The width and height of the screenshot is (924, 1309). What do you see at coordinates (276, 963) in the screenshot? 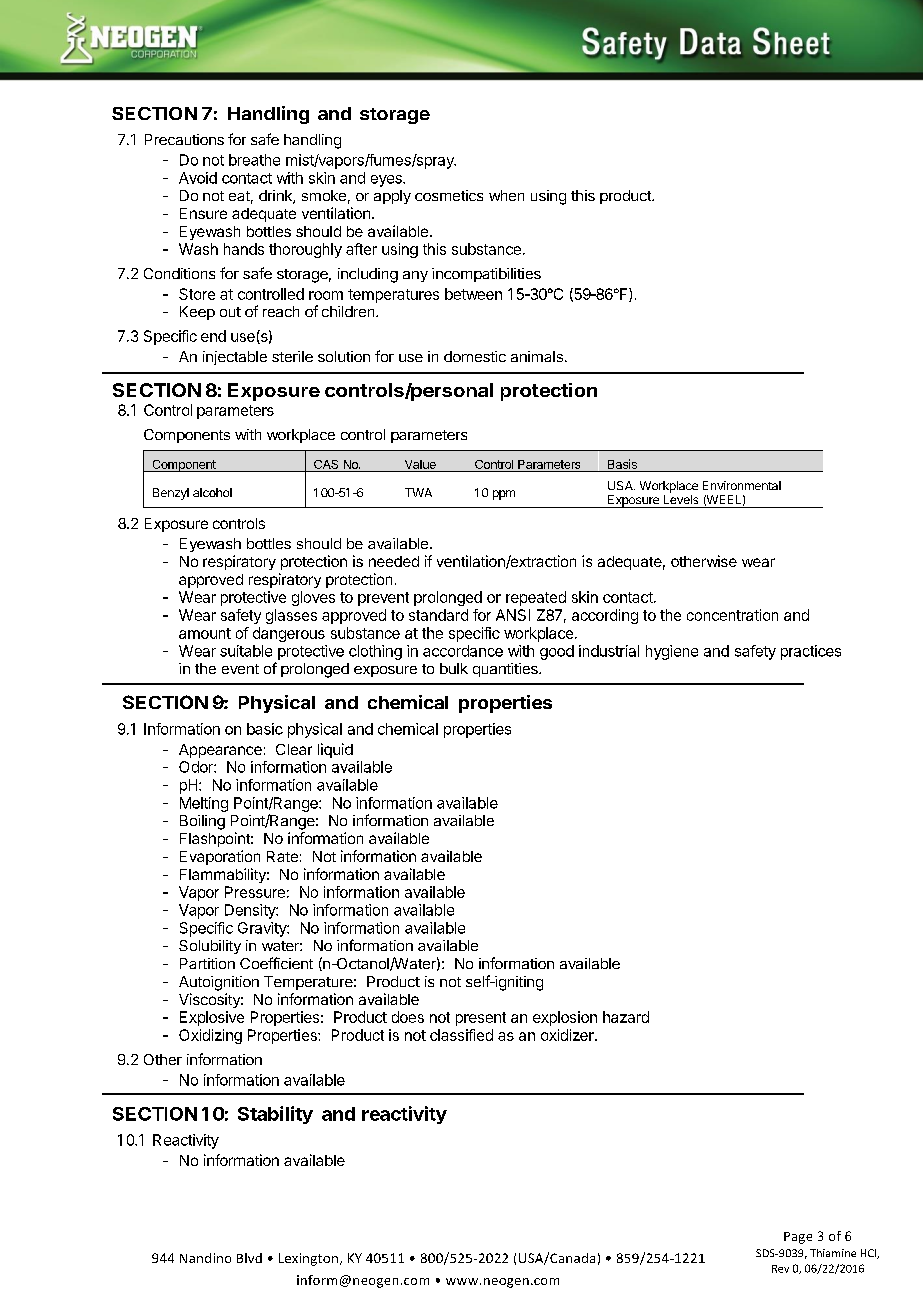
I see `Coefficient` at bounding box center [276, 963].
